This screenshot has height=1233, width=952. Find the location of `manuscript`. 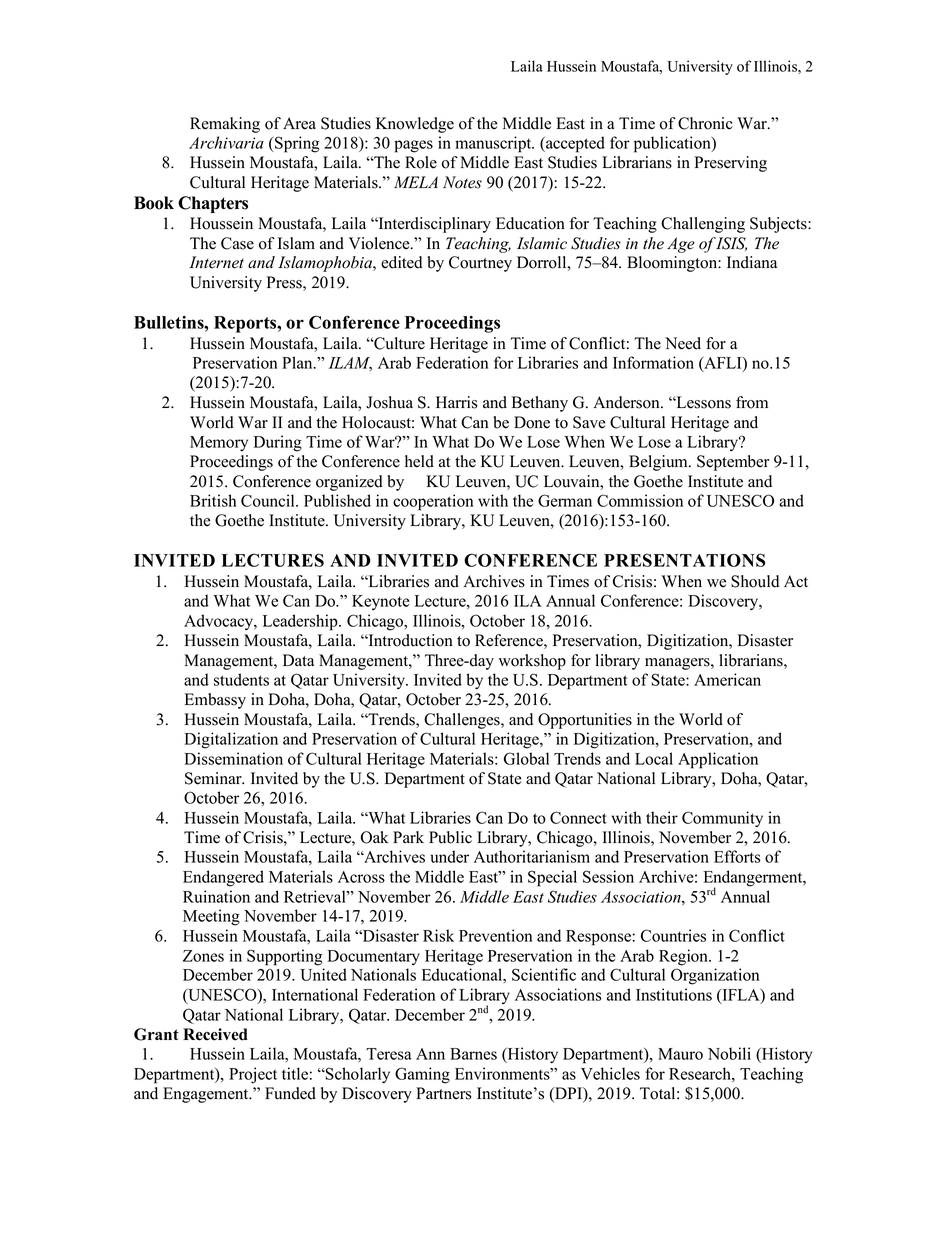

manuscript is located at coordinates (494, 144).
